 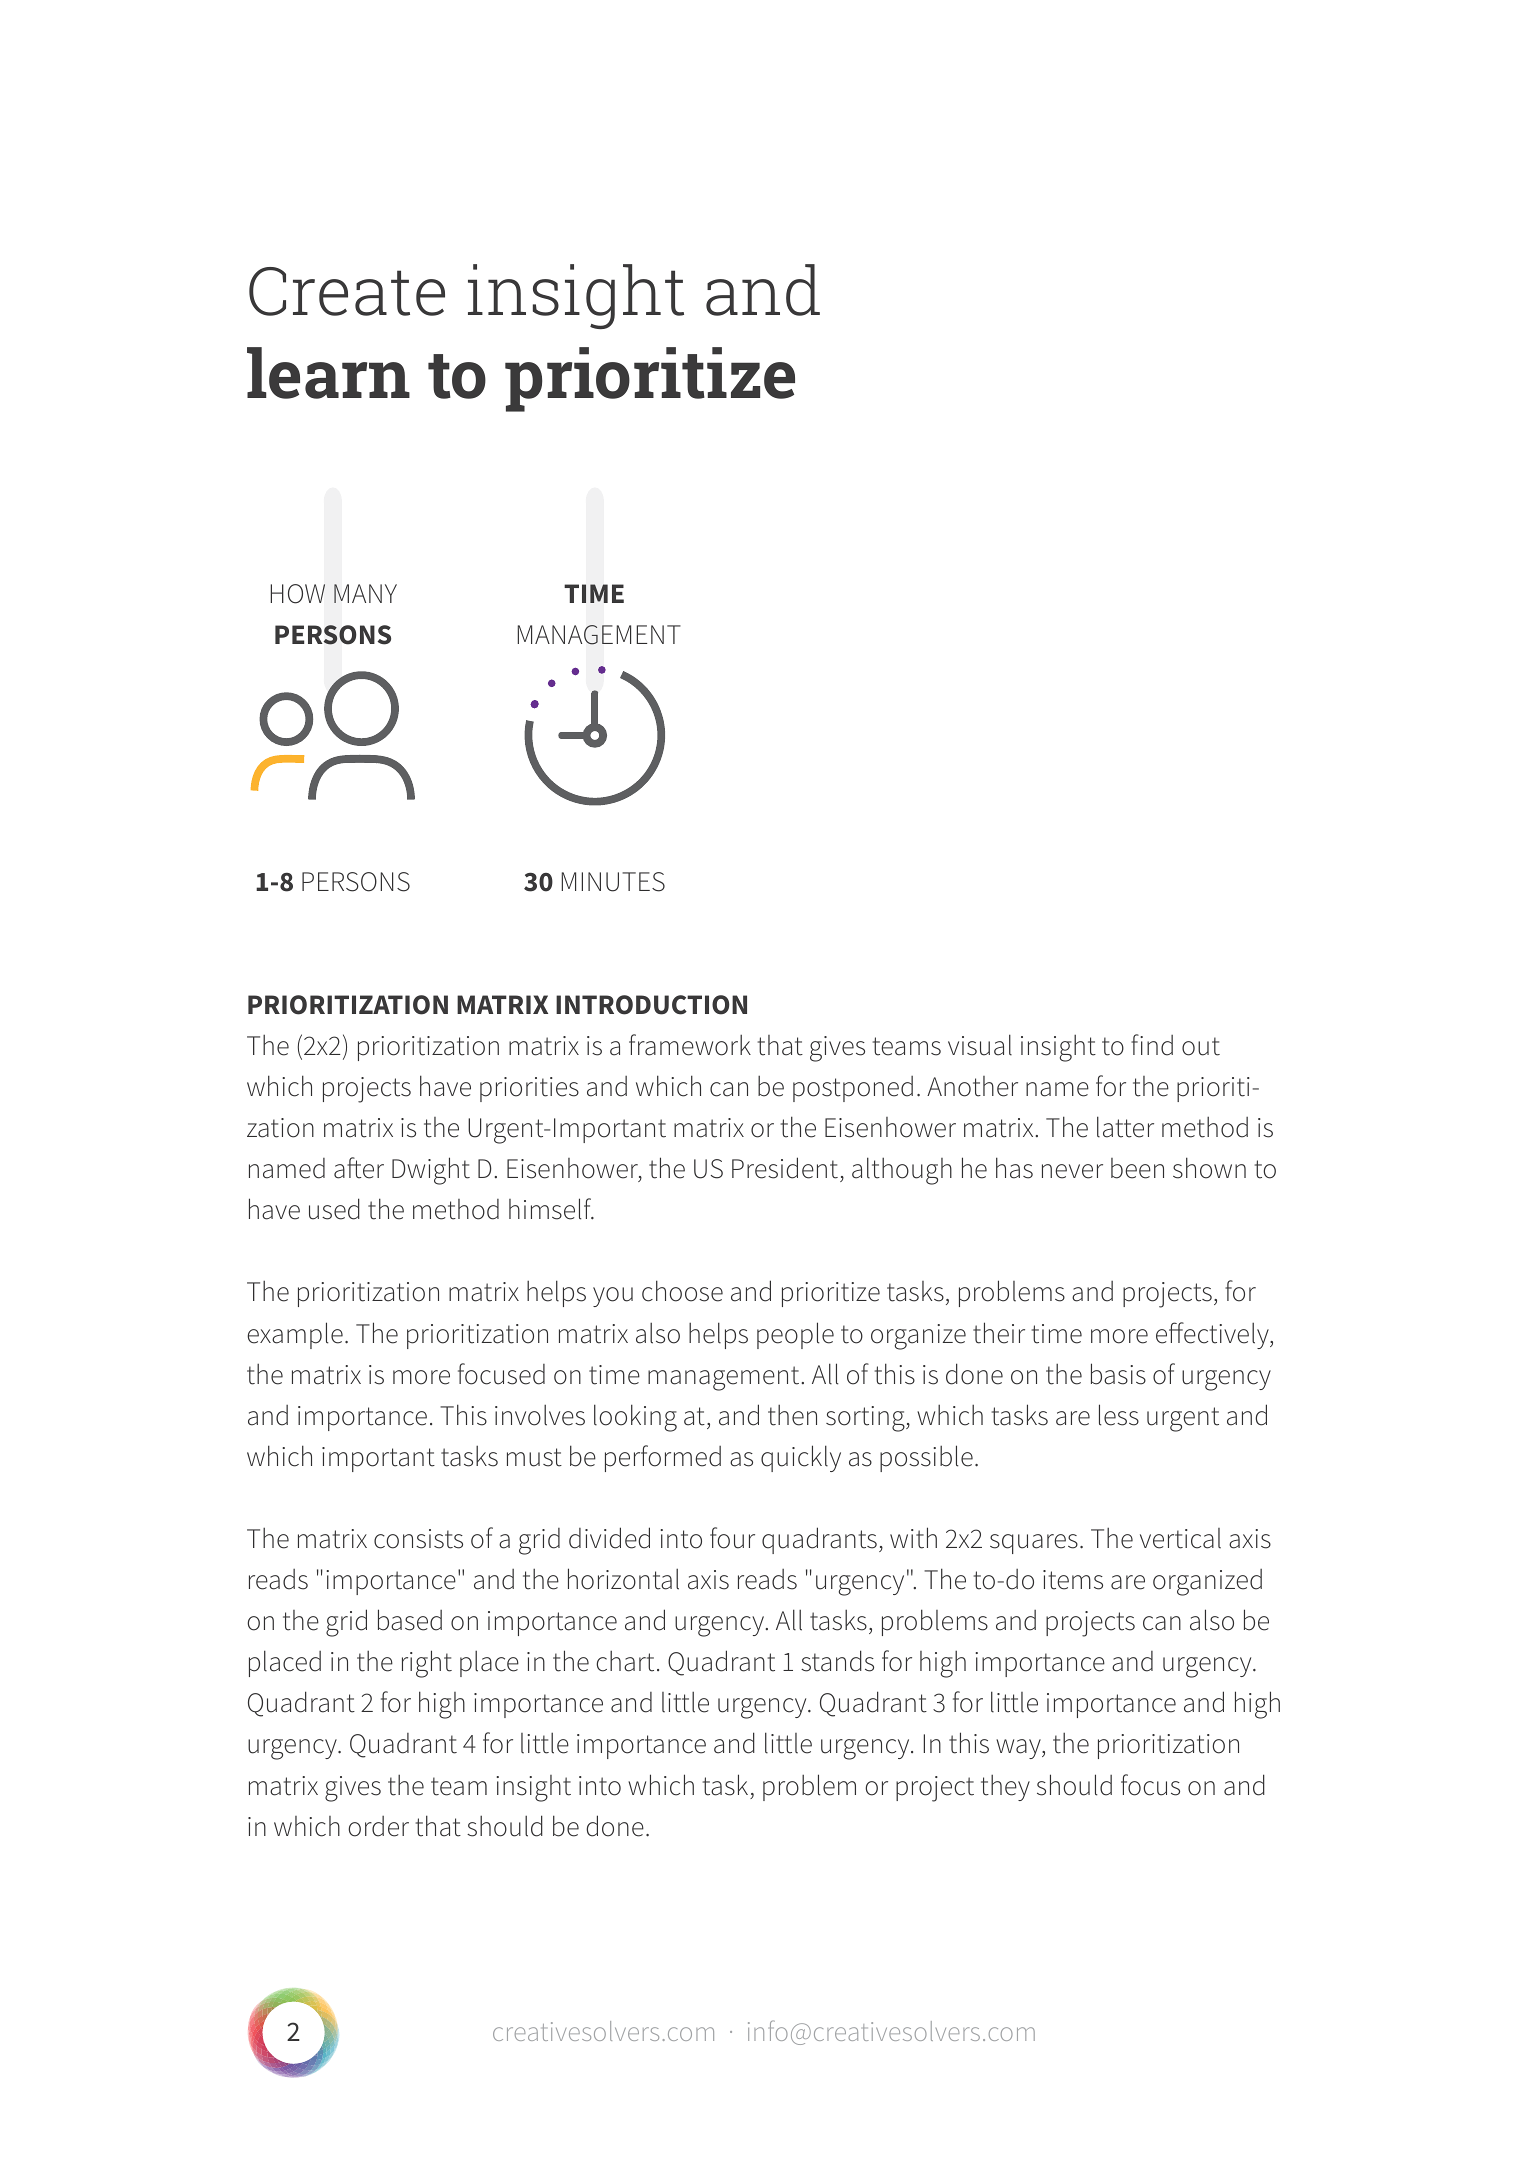 I want to click on MANY, so click(x=365, y=593).
